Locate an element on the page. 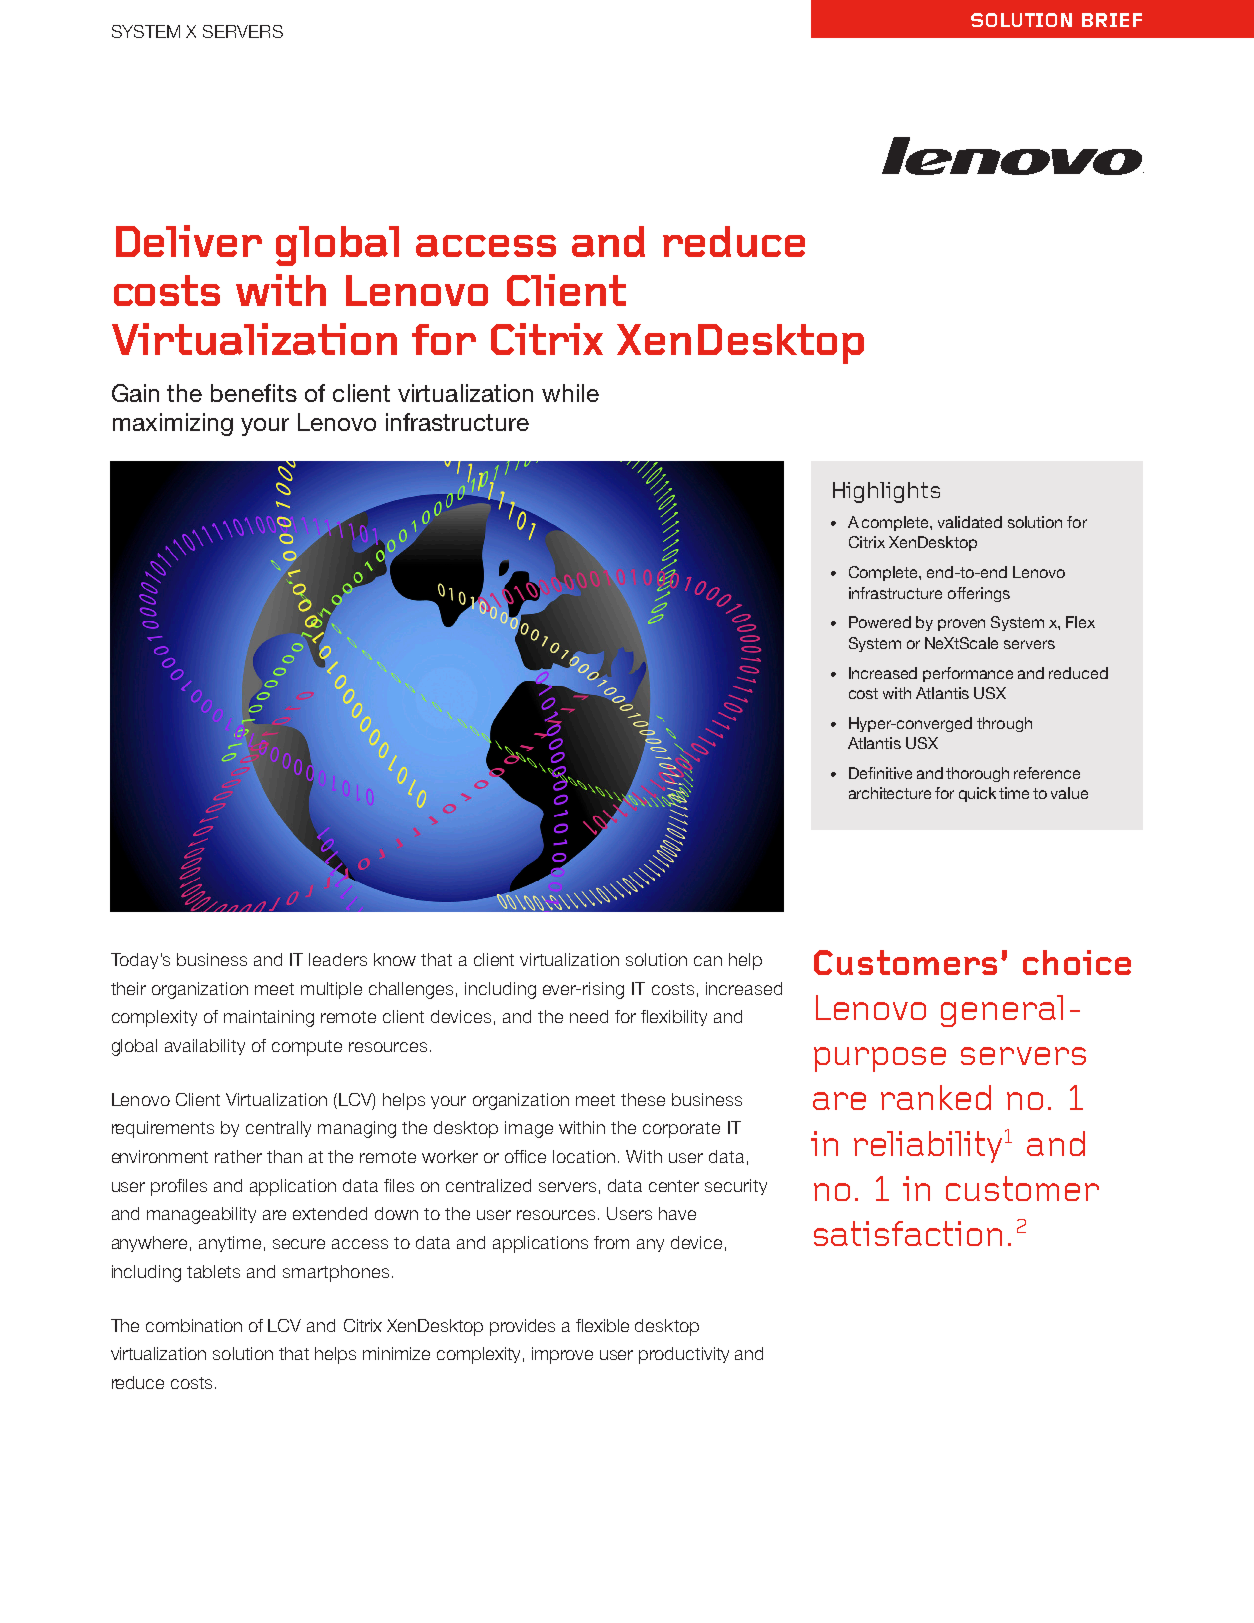  combination is located at coordinates (194, 1325).
